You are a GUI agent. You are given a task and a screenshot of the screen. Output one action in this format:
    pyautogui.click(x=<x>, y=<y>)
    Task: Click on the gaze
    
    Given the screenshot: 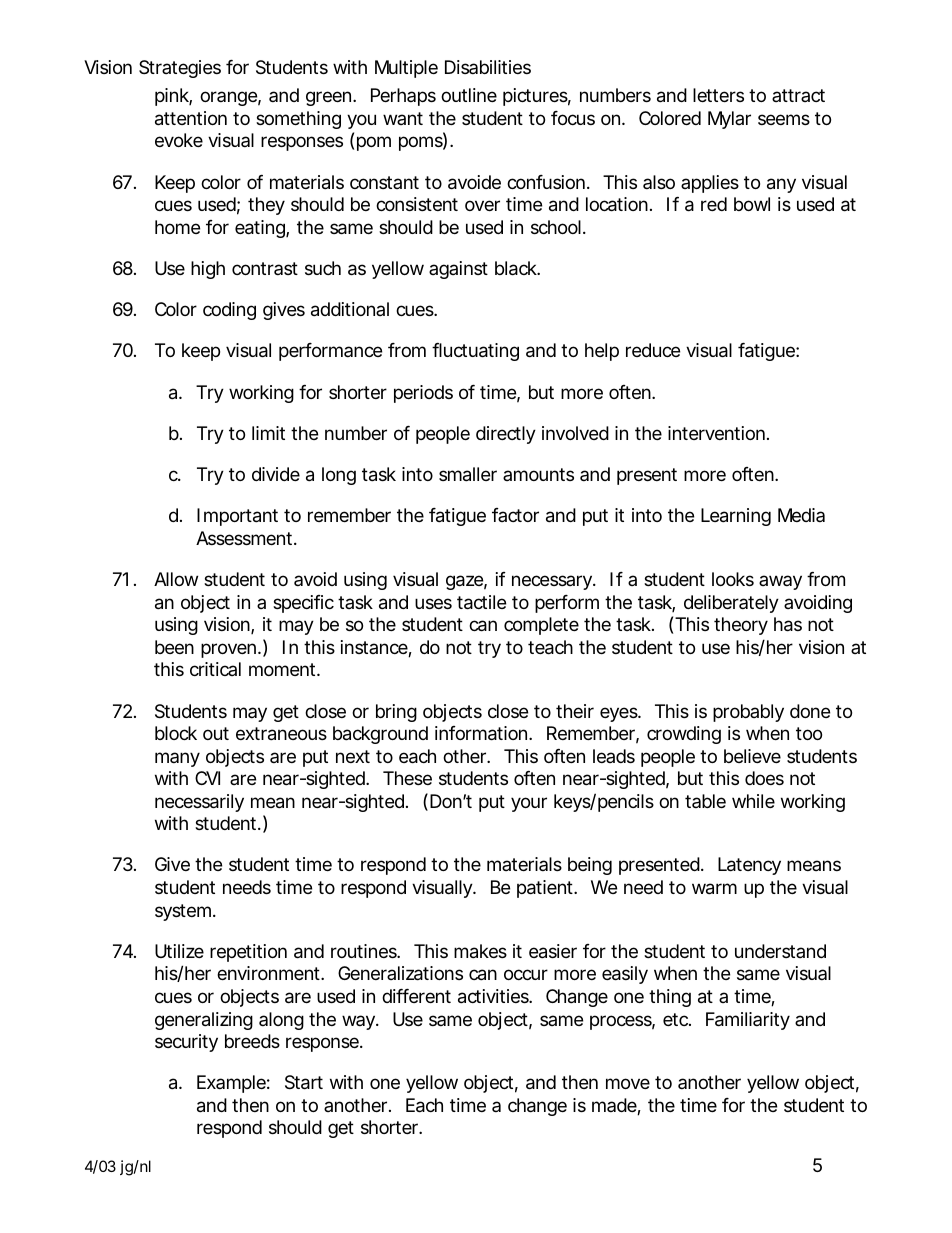 What is the action you would take?
    pyautogui.click(x=464, y=582)
